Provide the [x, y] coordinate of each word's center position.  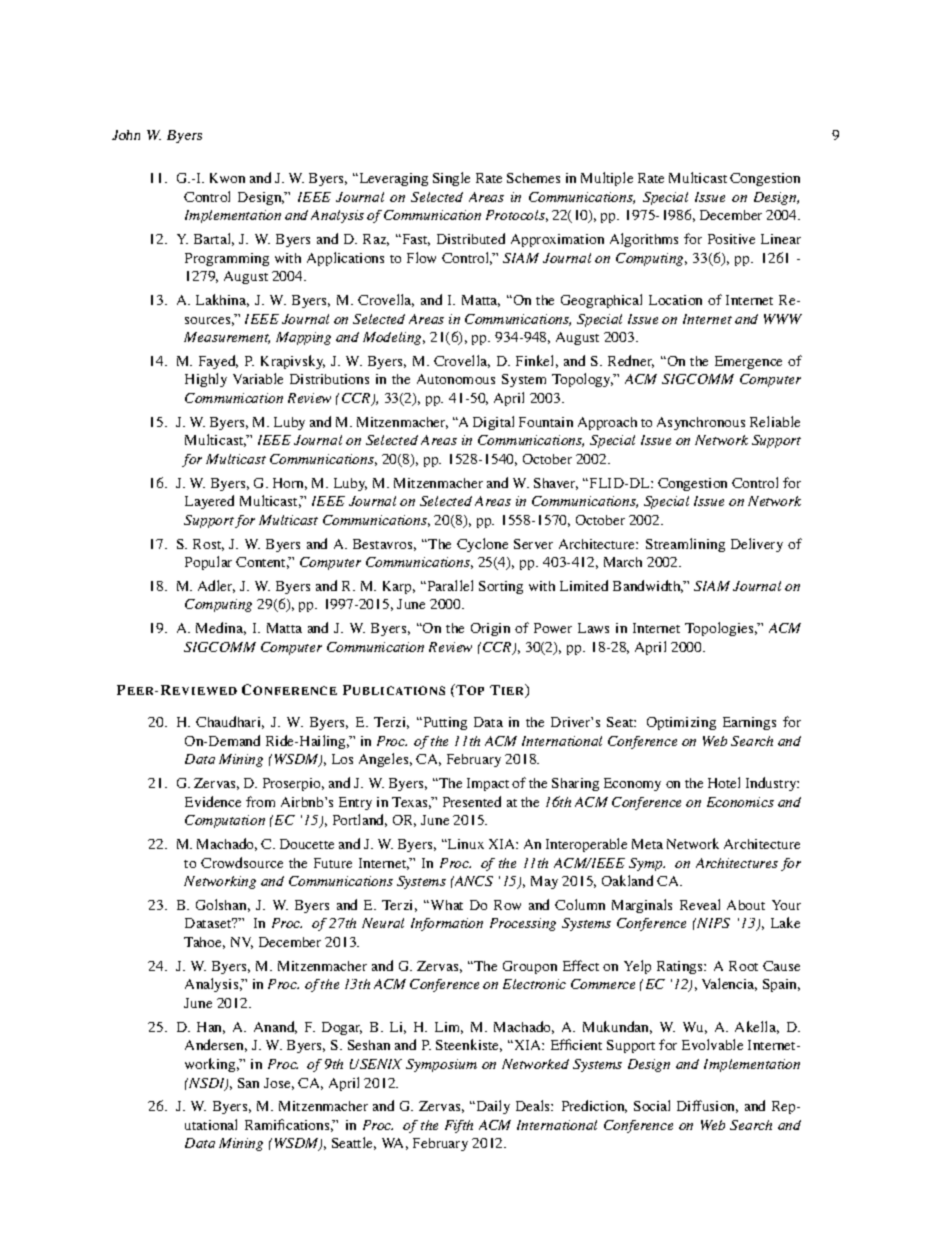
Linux [465, 844]
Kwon [227, 178]
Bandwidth [648, 586]
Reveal [700, 904]
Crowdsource [242, 862]
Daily [492, 1107]
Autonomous [456, 379]
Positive [731, 239]
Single [451, 179]
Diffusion [707, 1106]
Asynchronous [701, 423]
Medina [221, 628]
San [248, 1083]
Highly [206, 380]
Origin [490, 629]
